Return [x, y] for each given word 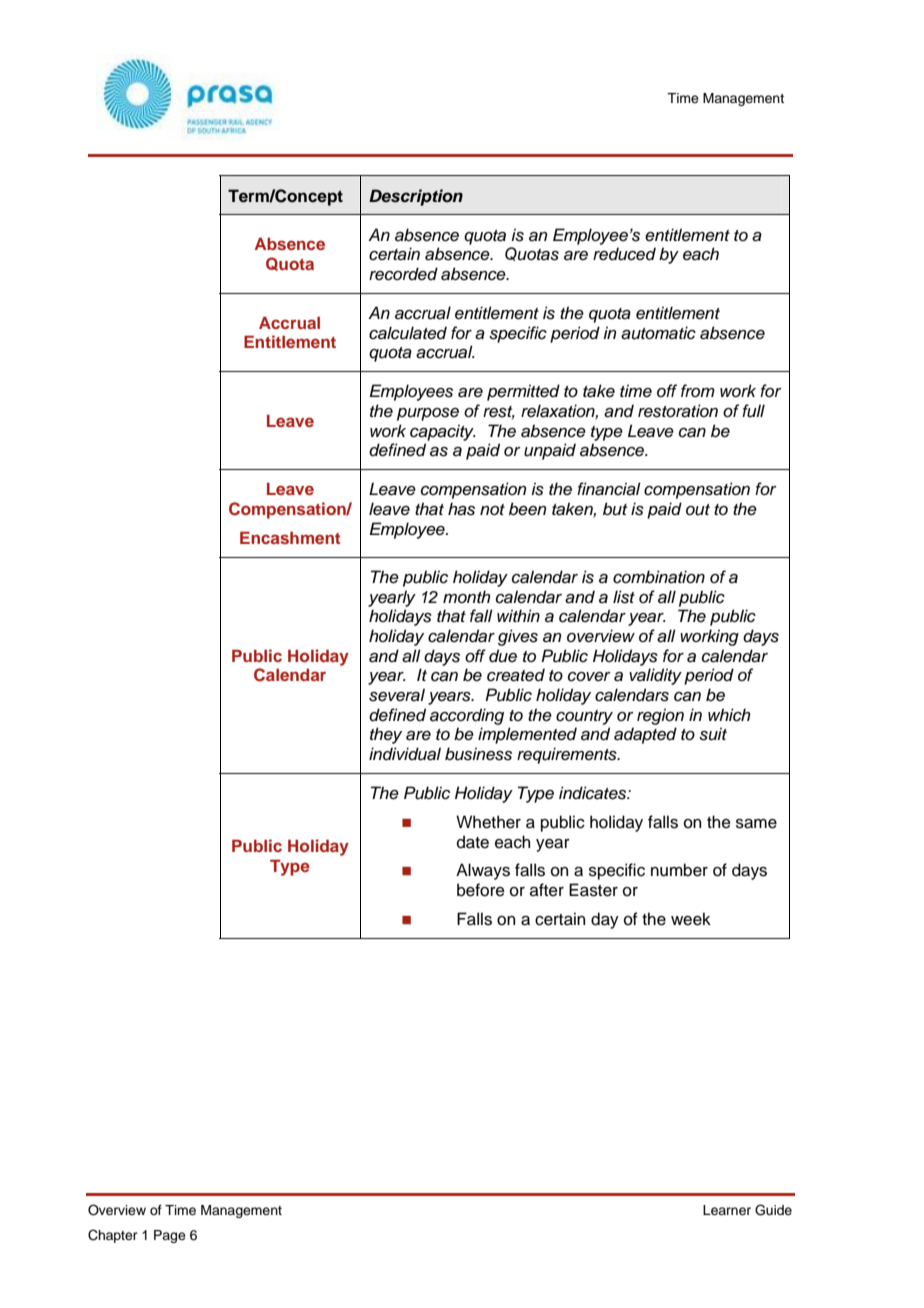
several [397, 695]
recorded [403, 274]
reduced [624, 254]
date [473, 842]
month [466, 596]
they [386, 735]
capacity [443, 432]
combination [659, 577]
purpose [428, 414]
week [691, 919]
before [481, 890]
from [698, 390]
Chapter [113, 1236]
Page [170, 1236]
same [756, 824]
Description [416, 197]
